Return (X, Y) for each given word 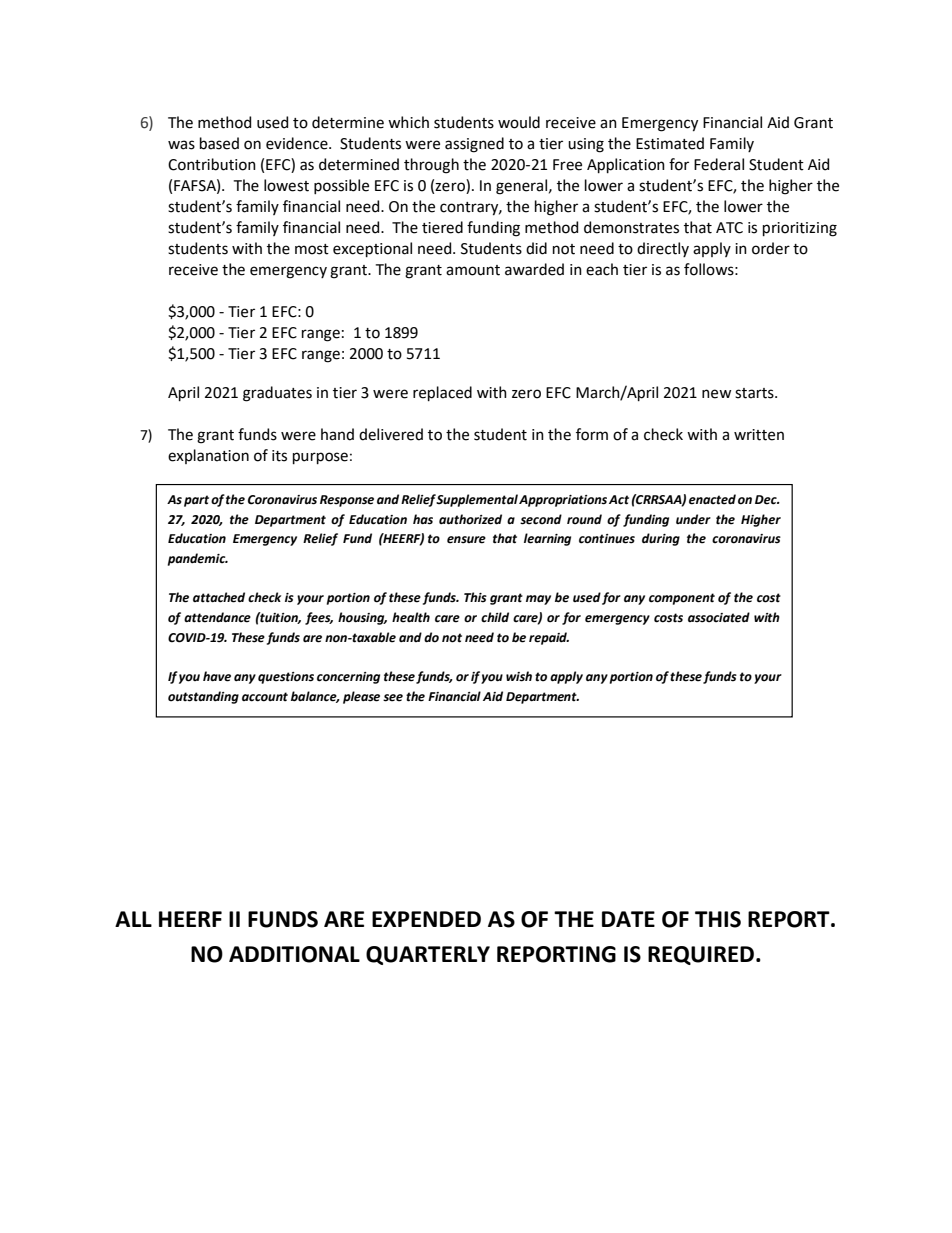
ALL (133, 919)
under (693, 519)
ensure (466, 540)
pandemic (198, 559)
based (219, 143)
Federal (719, 164)
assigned (474, 145)
